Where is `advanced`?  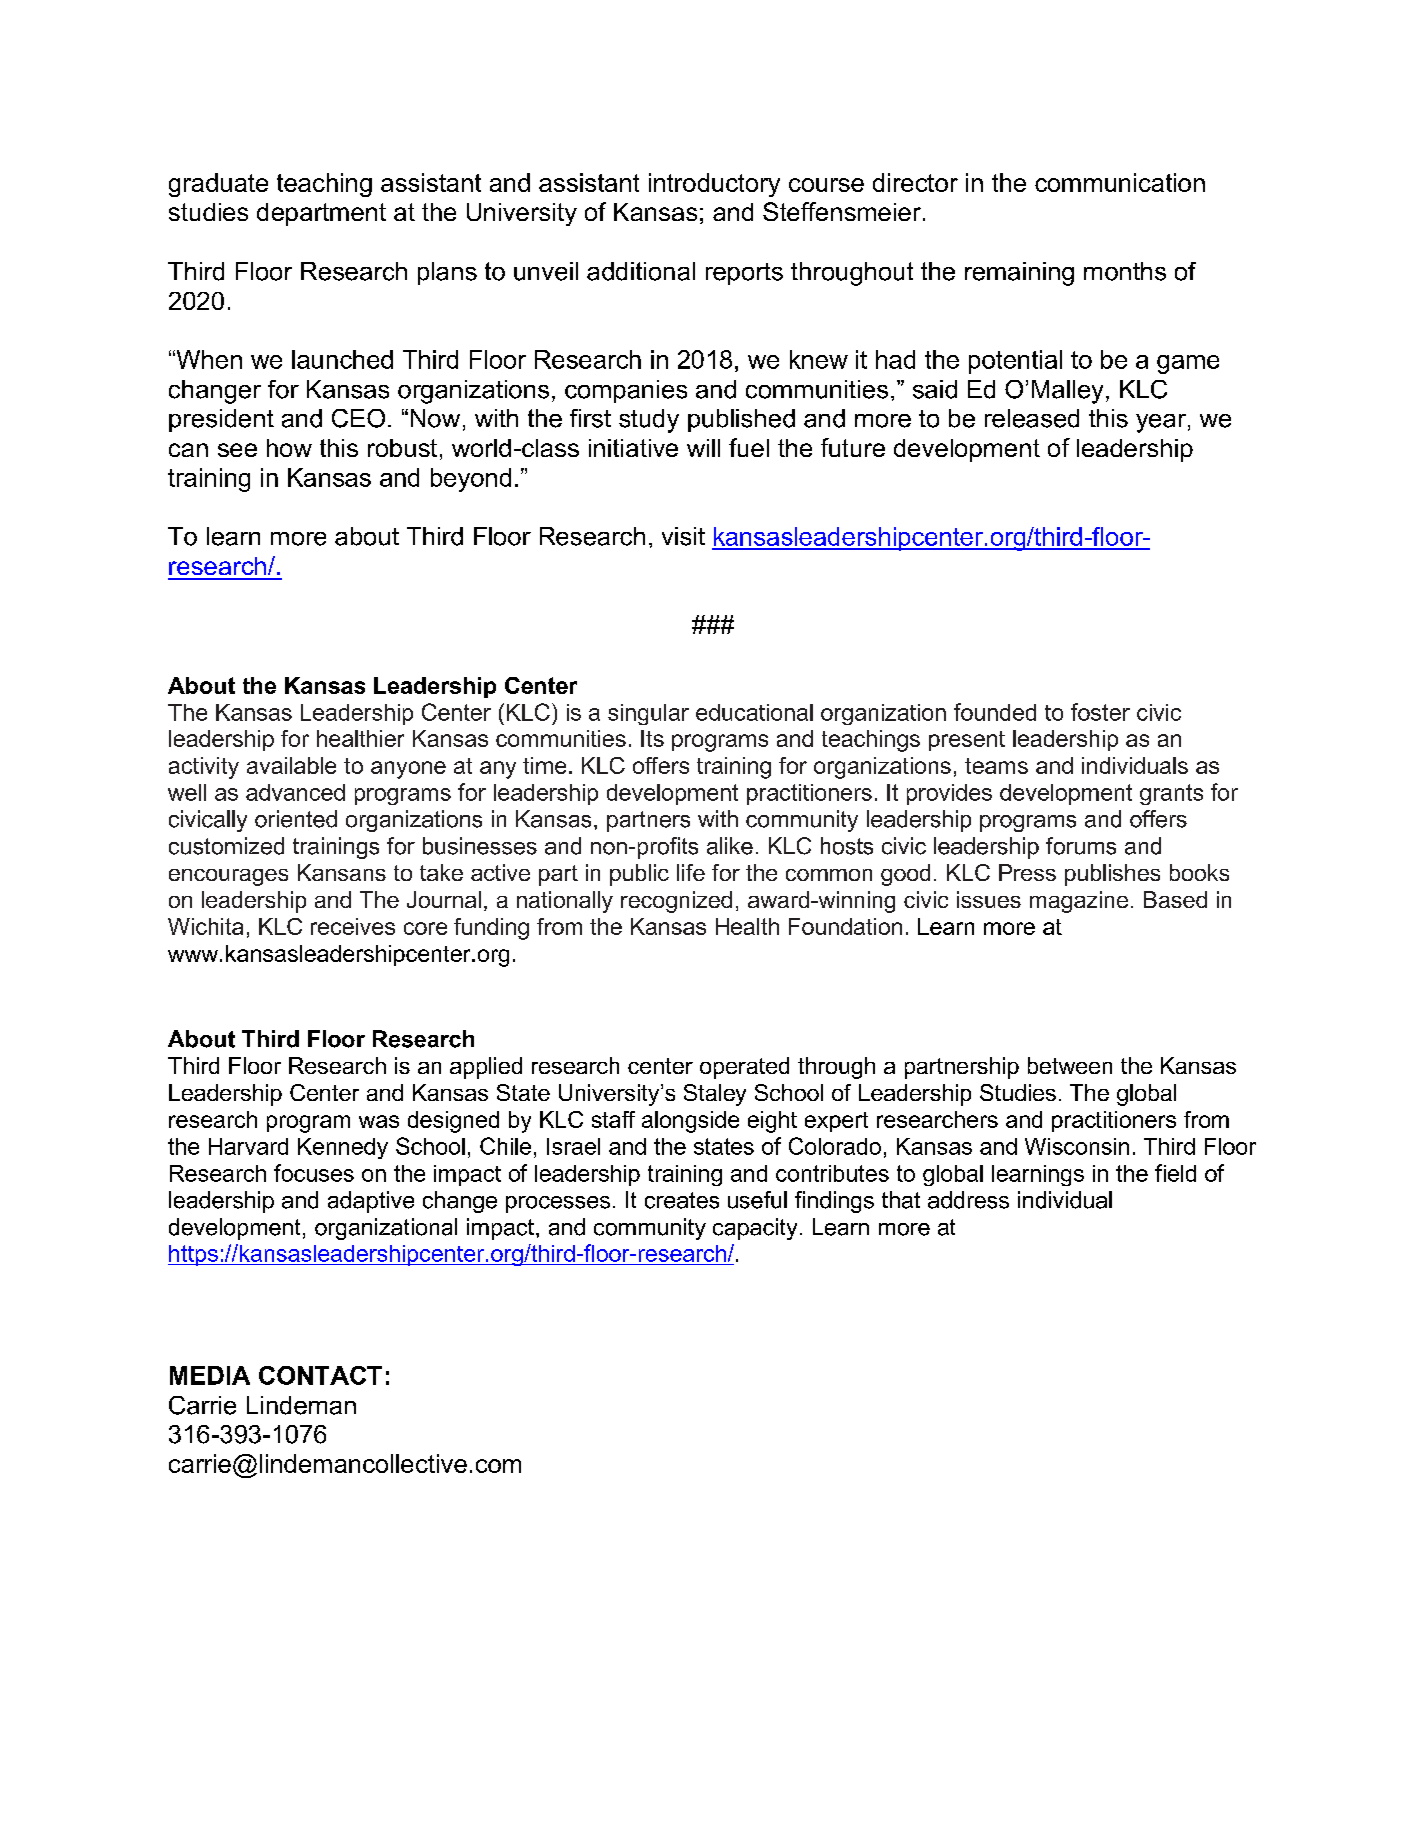
advanced is located at coordinates (295, 792).
